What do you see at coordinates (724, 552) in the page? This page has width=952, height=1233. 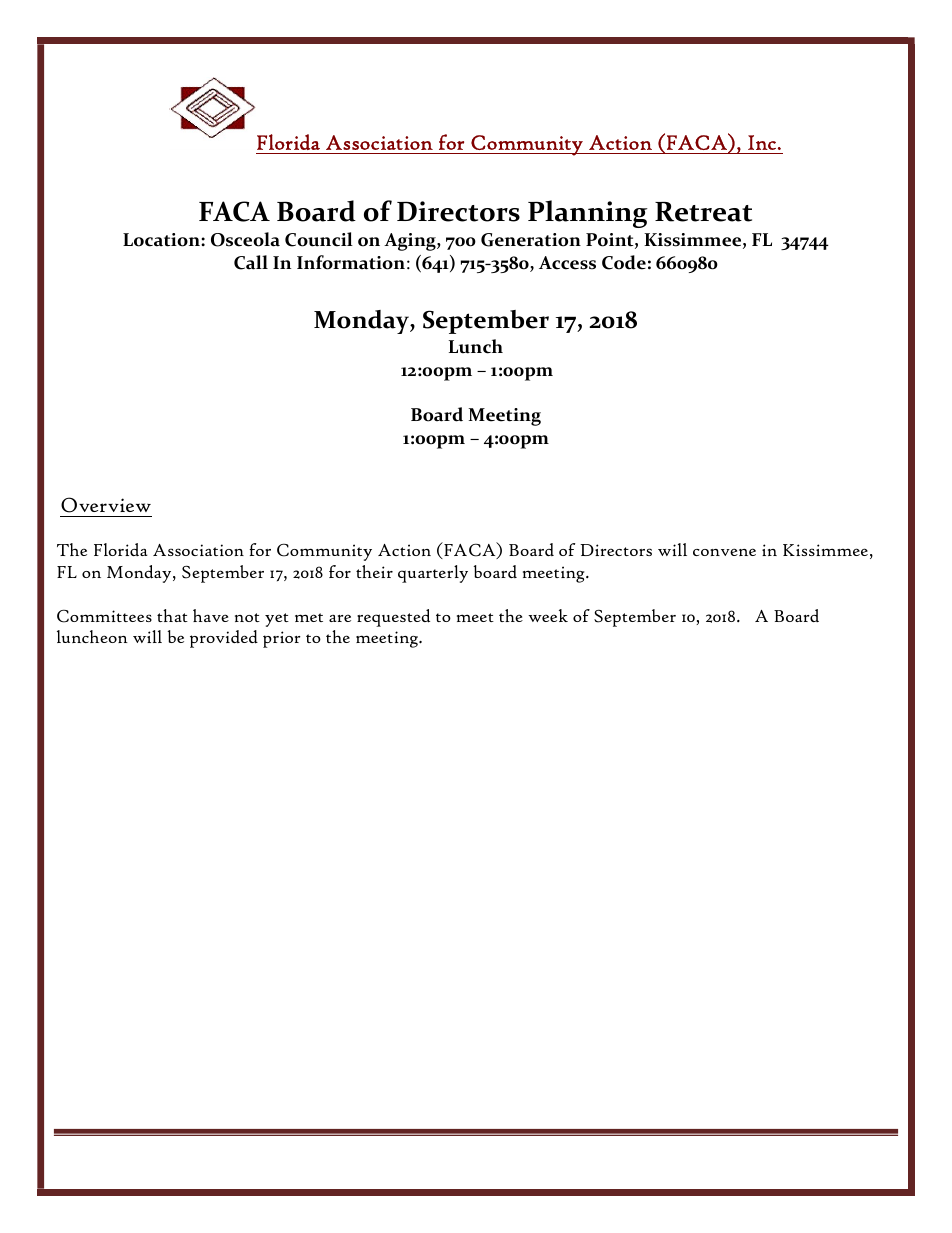 I see `convene` at bounding box center [724, 552].
